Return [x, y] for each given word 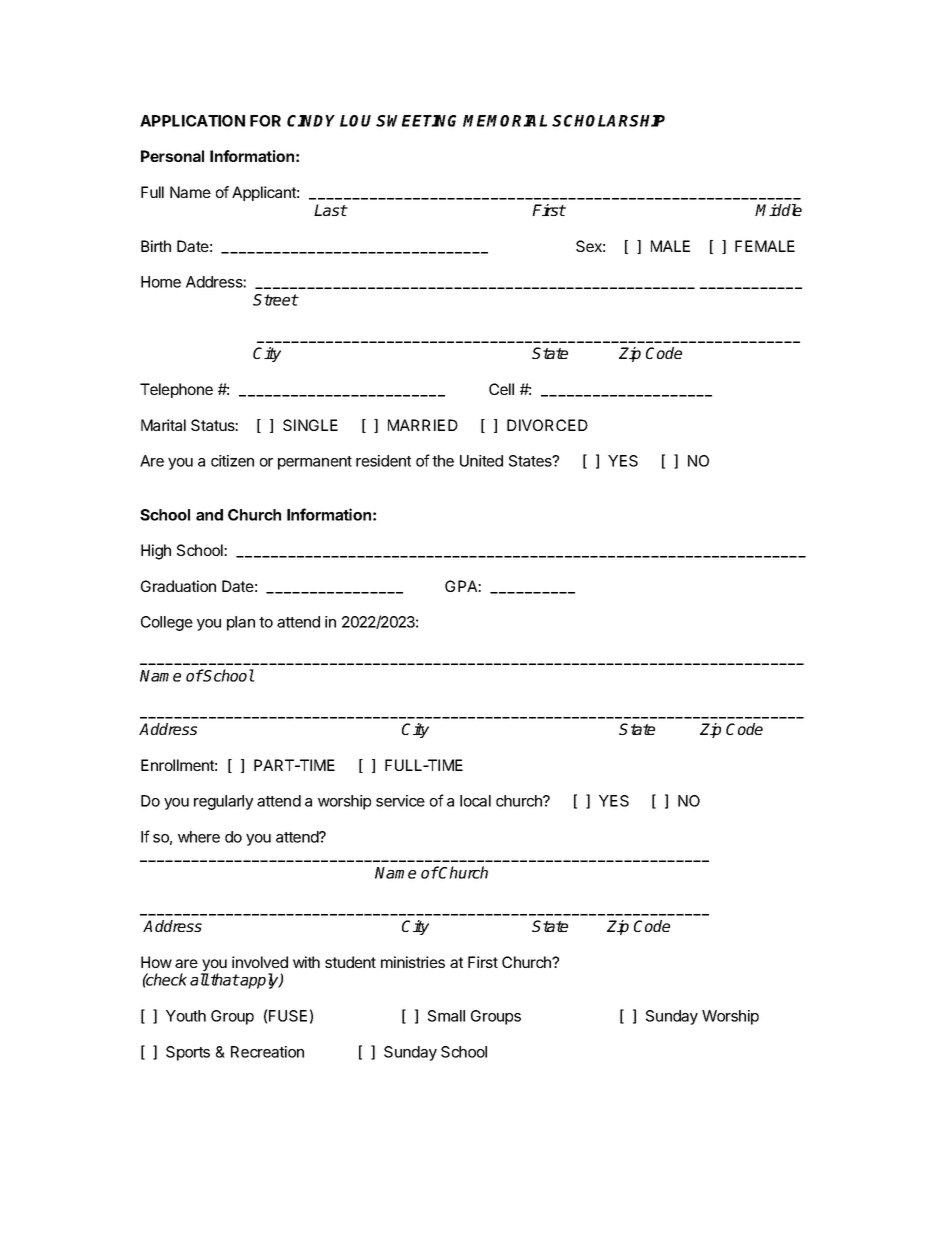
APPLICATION [192, 121]
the [443, 461]
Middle [778, 210]
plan [241, 623]
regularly [223, 802]
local [475, 801]
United [481, 461]
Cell [501, 389]
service [400, 801]
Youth [186, 1016]
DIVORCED [547, 425]
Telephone [176, 390]
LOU [355, 121]
